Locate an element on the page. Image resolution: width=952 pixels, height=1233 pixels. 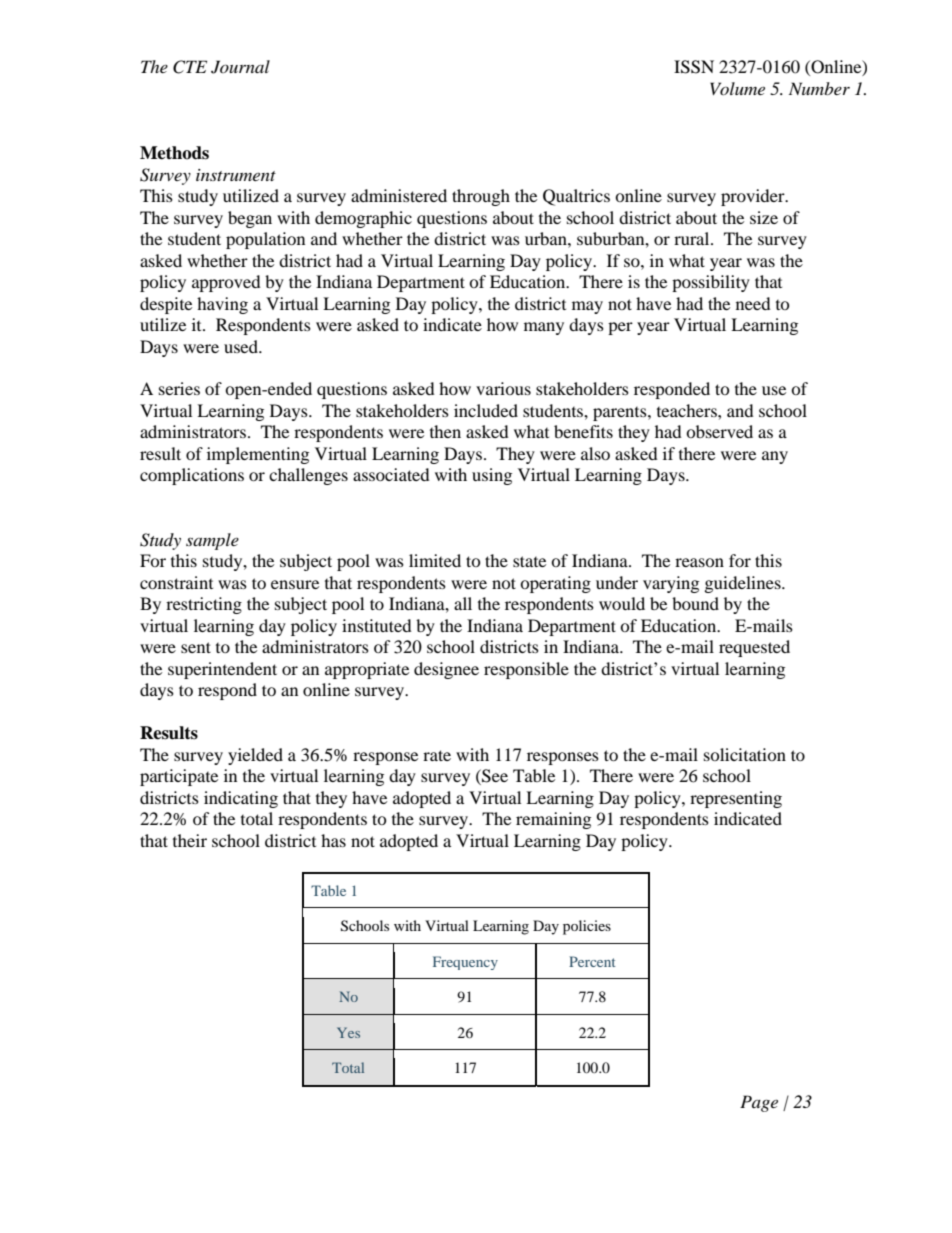
implementing is located at coordinates (258, 455).
